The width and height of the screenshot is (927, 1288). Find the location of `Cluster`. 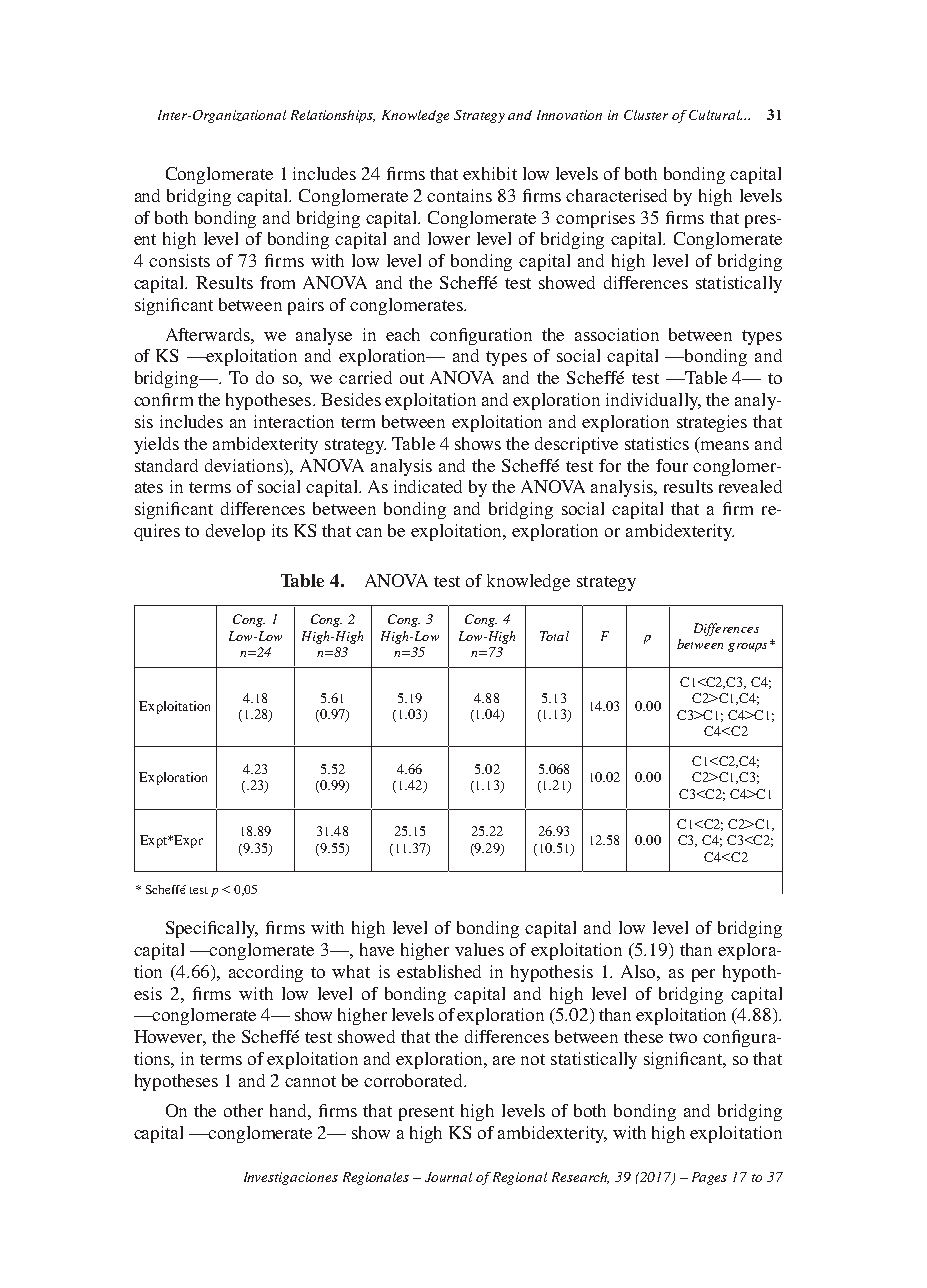

Cluster is located at coordinates (646, 115).
